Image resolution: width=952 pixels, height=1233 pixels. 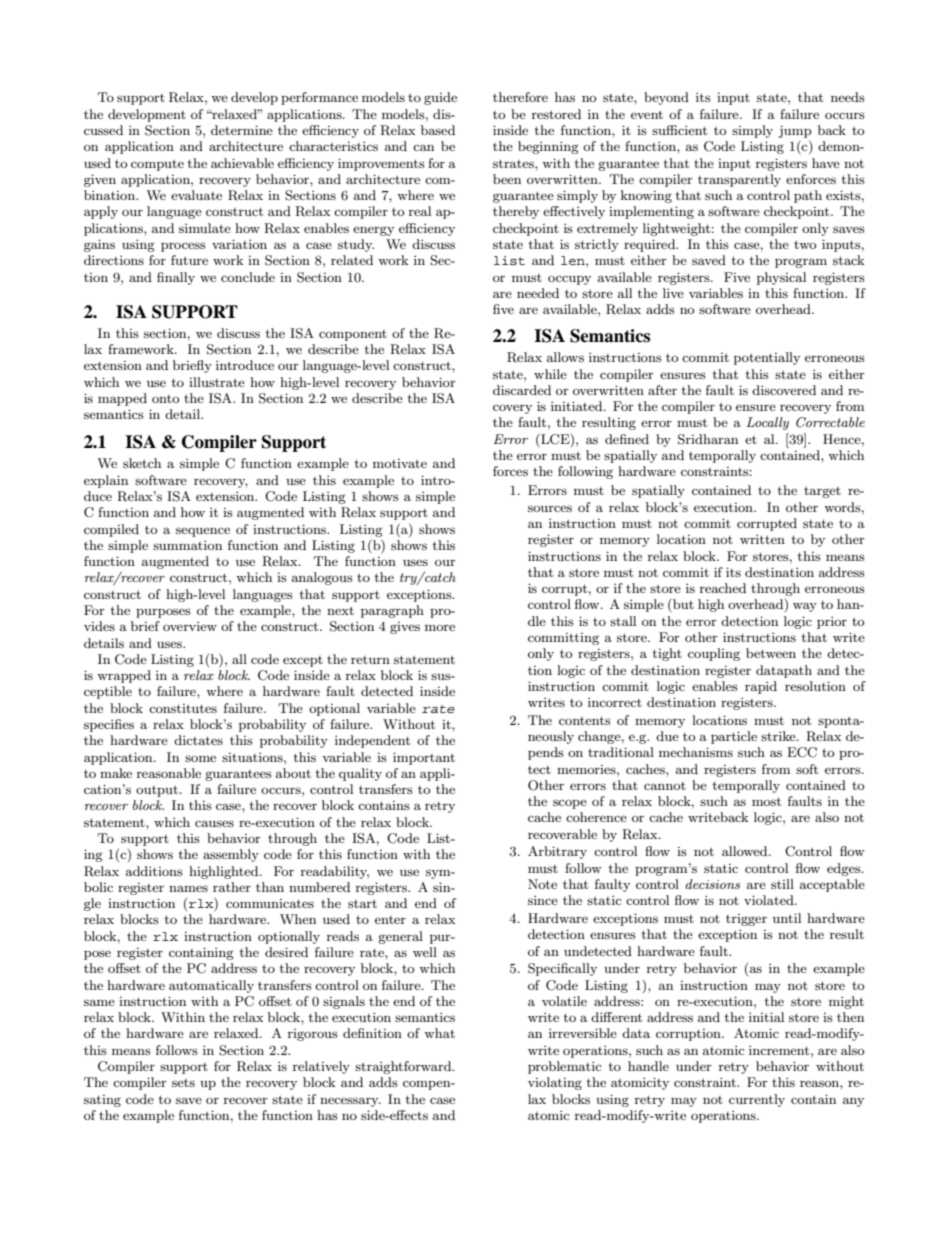 I want to click on determine, so click(x=242, y=130).
